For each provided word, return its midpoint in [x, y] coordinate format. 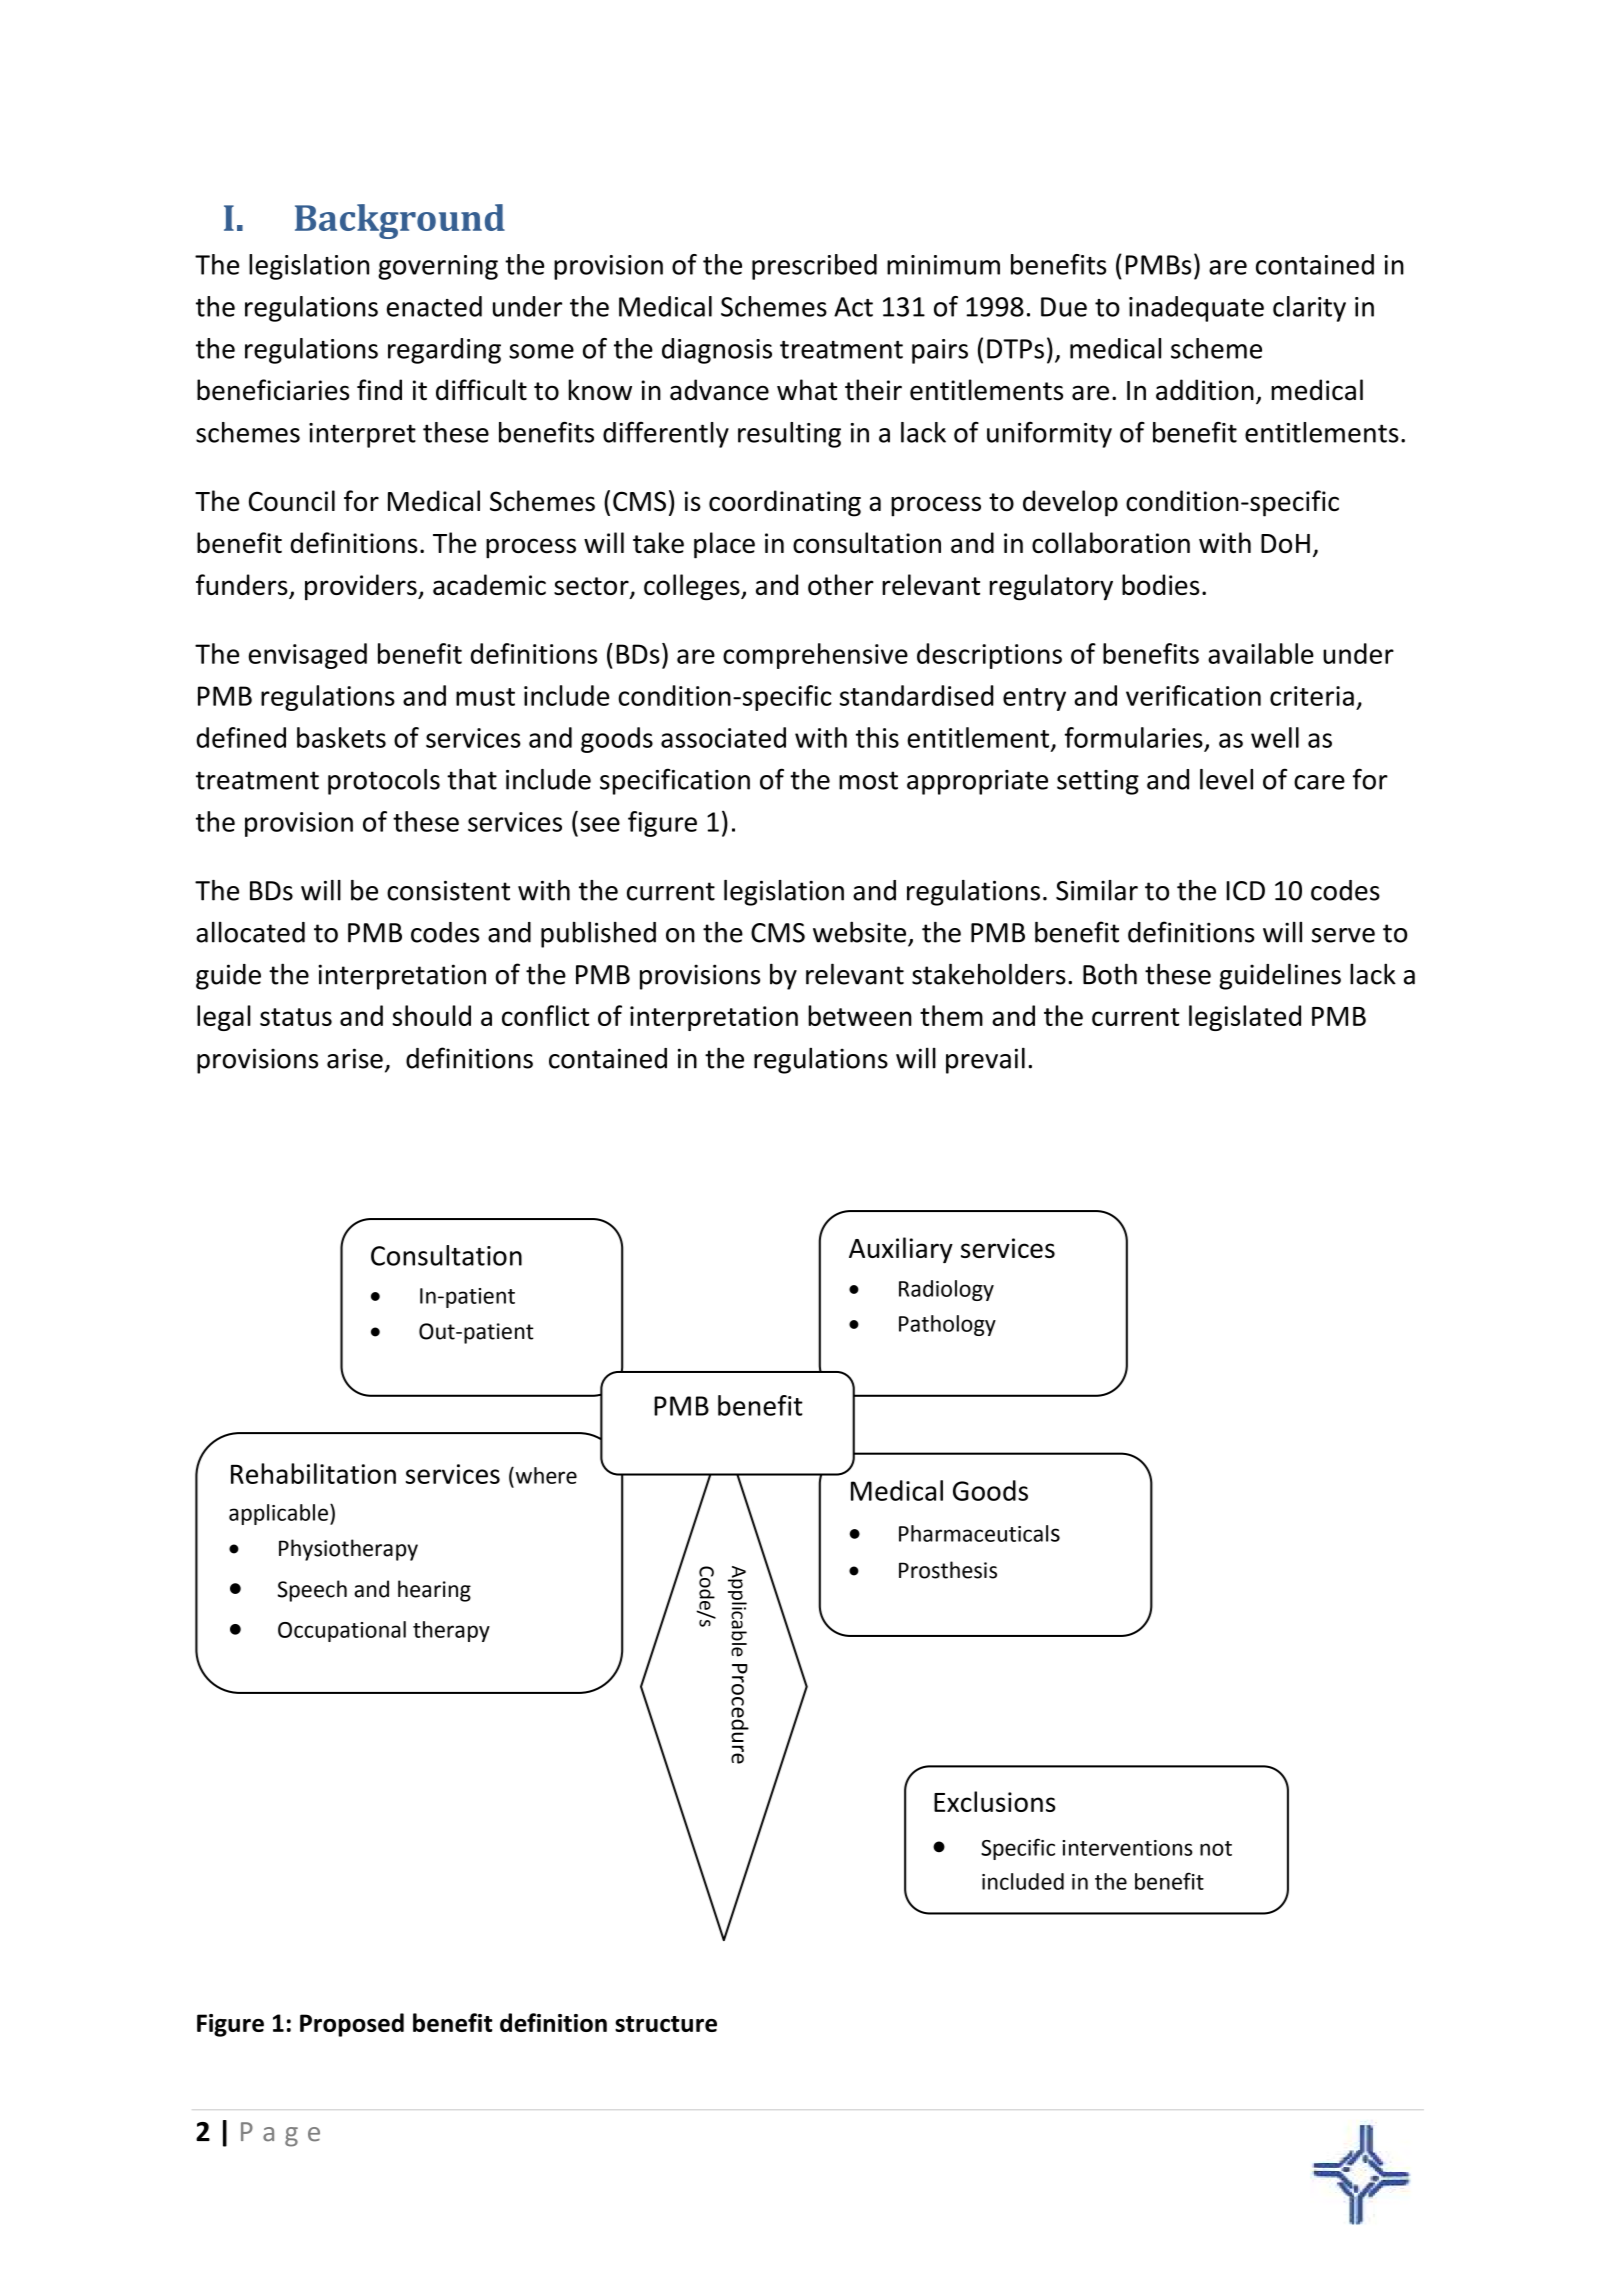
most [868, 780]
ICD [1245, 891]
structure [666, 2024]
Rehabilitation [313, 1473]
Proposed [352, 2025]
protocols [384, 782]
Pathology [947, 1325]
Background [400, 221]
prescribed [814, 267]
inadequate [1196, 309]
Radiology [946, 1290]
